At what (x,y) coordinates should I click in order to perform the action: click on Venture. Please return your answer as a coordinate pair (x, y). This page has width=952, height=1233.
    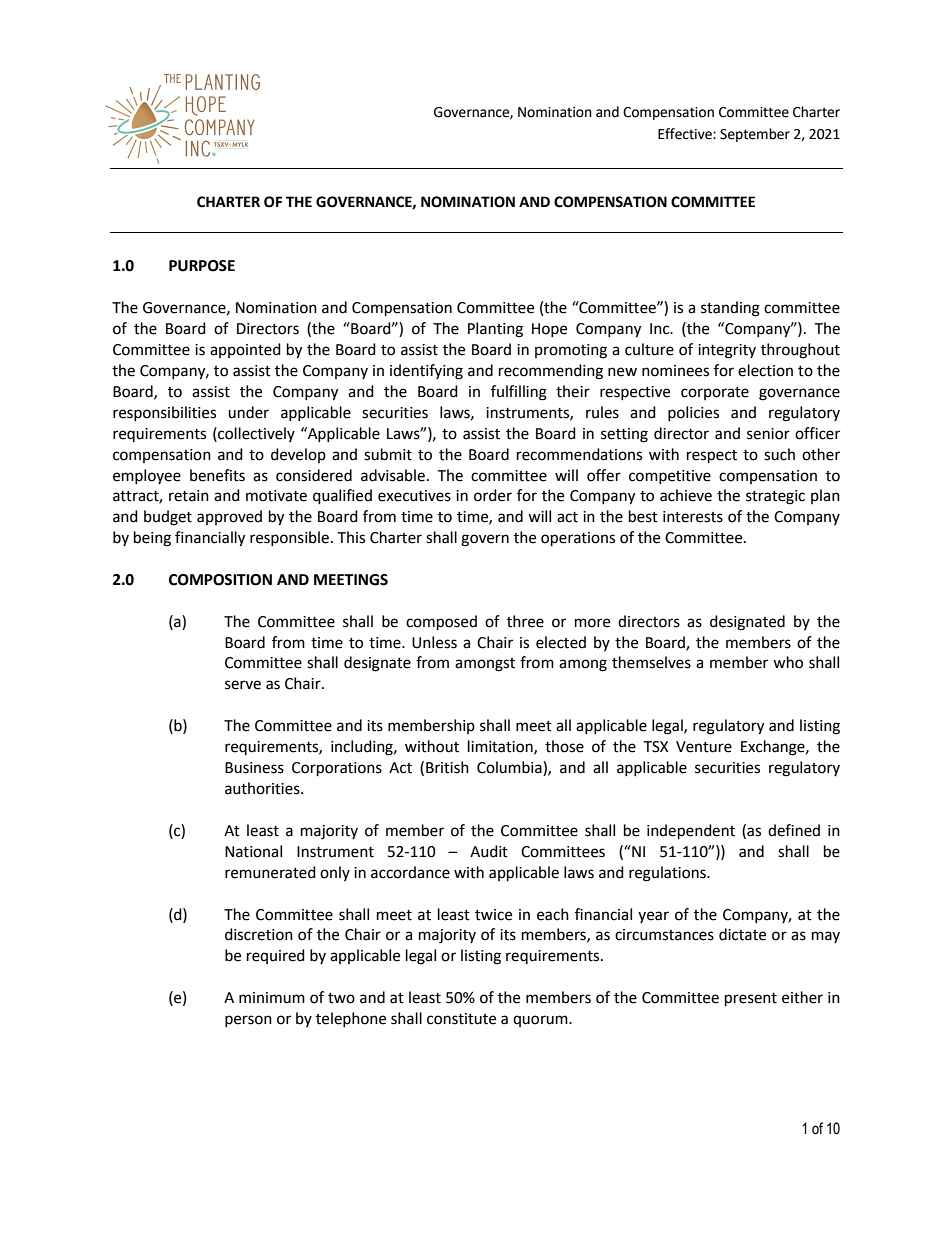
    Looking at the image, I should click on (704, 747).
